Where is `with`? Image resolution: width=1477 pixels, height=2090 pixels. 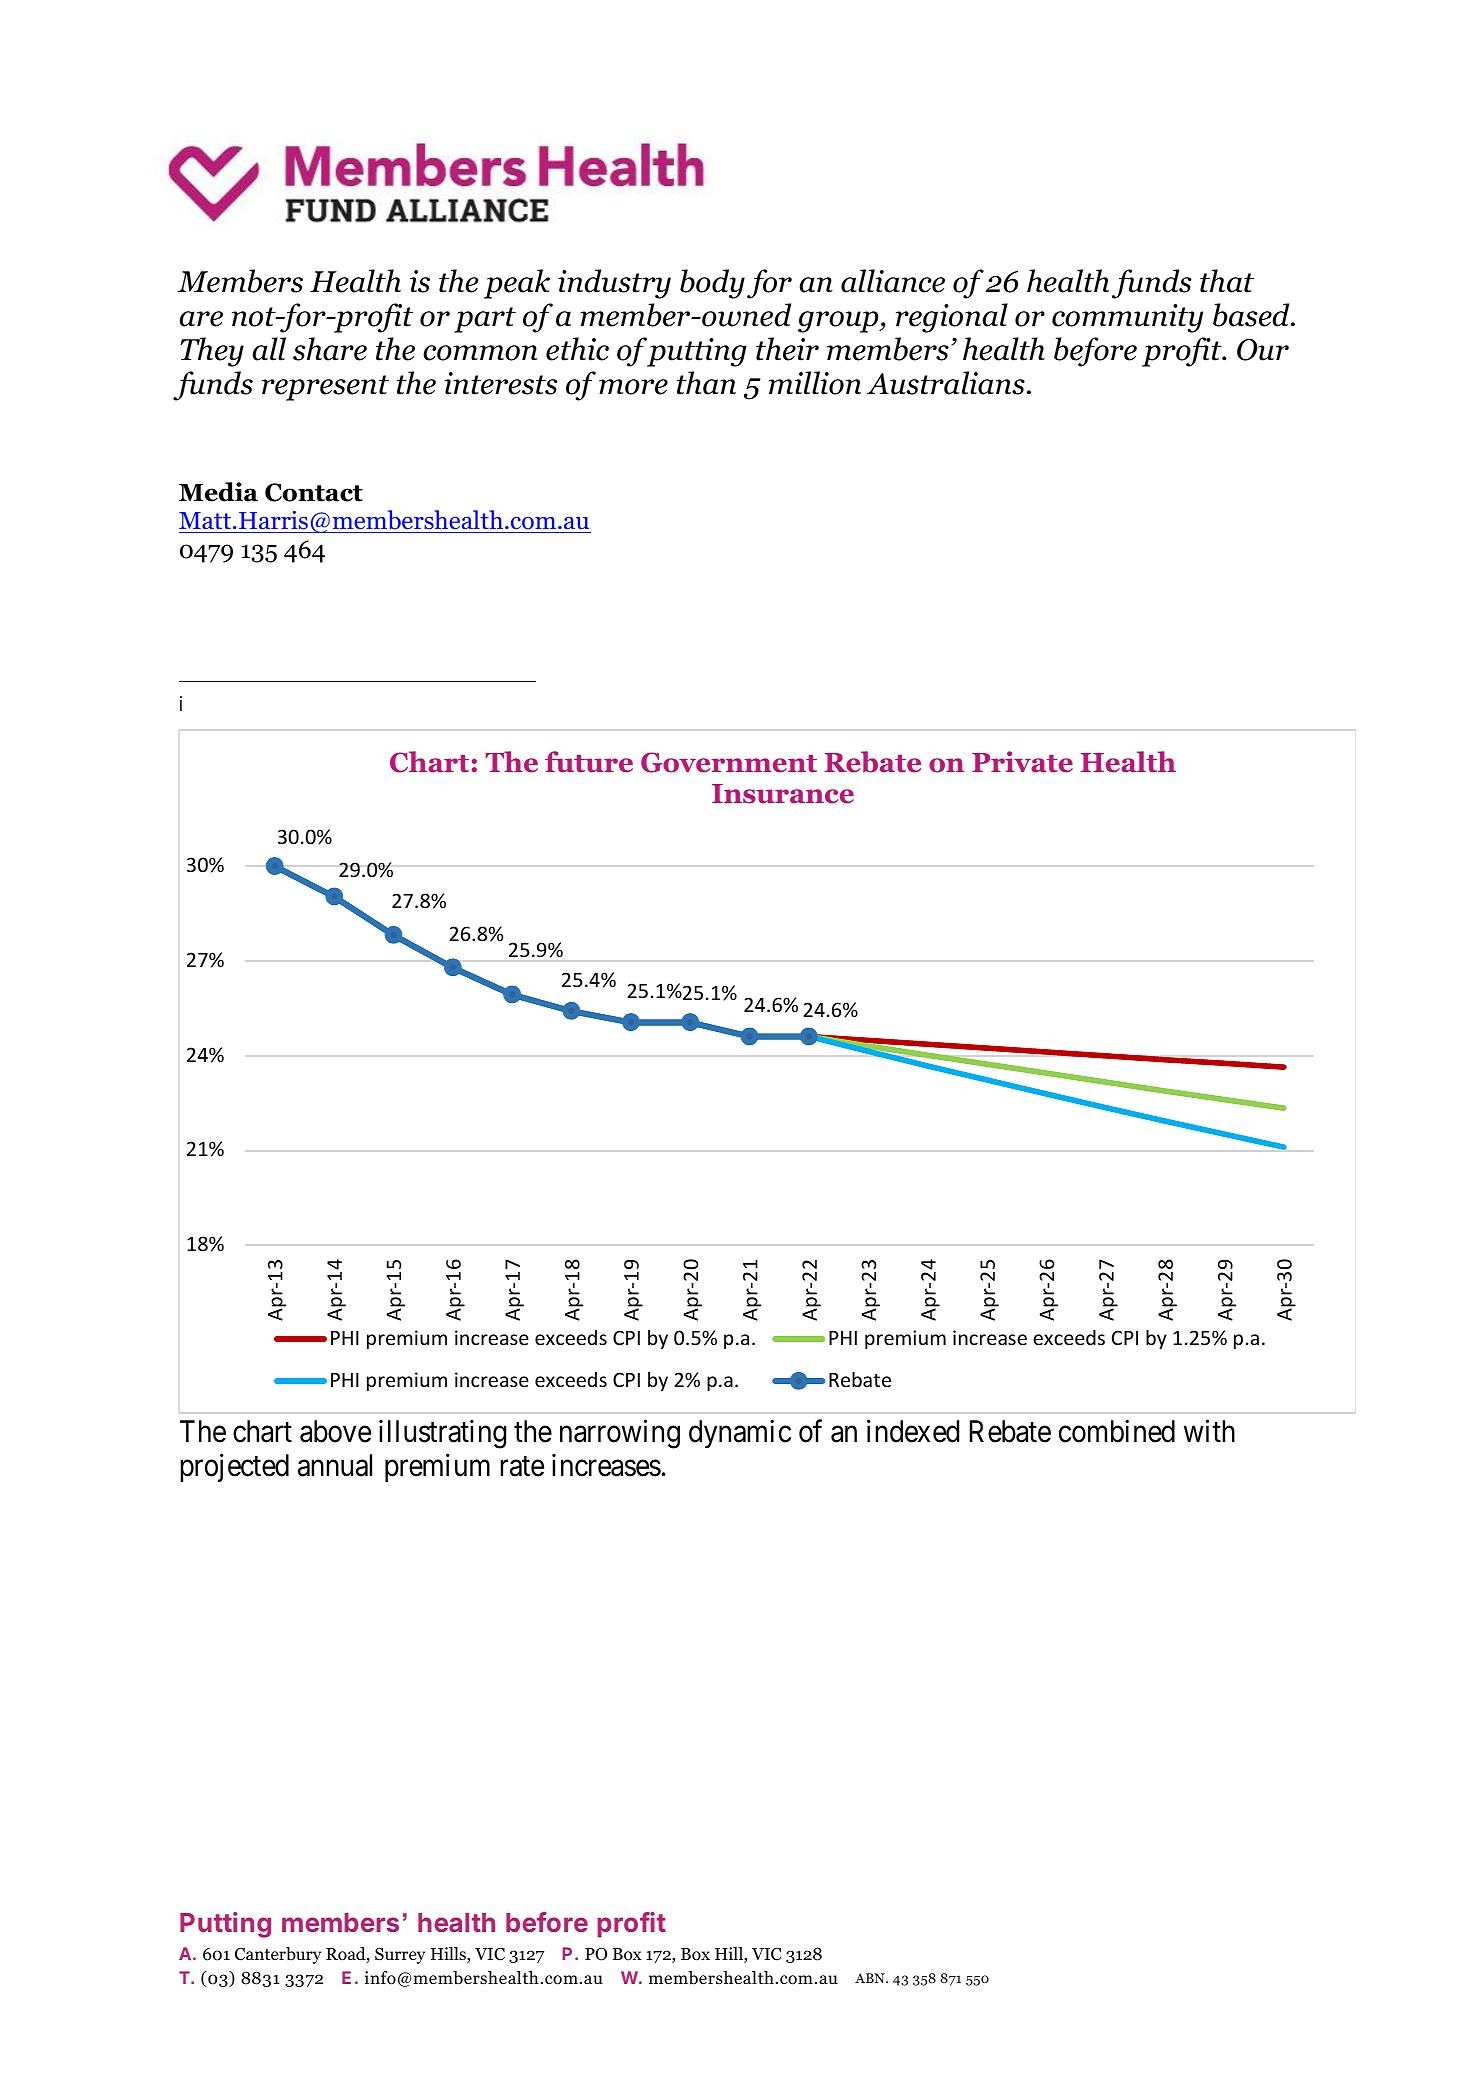
with is located at coordinates (1209, 1430).
